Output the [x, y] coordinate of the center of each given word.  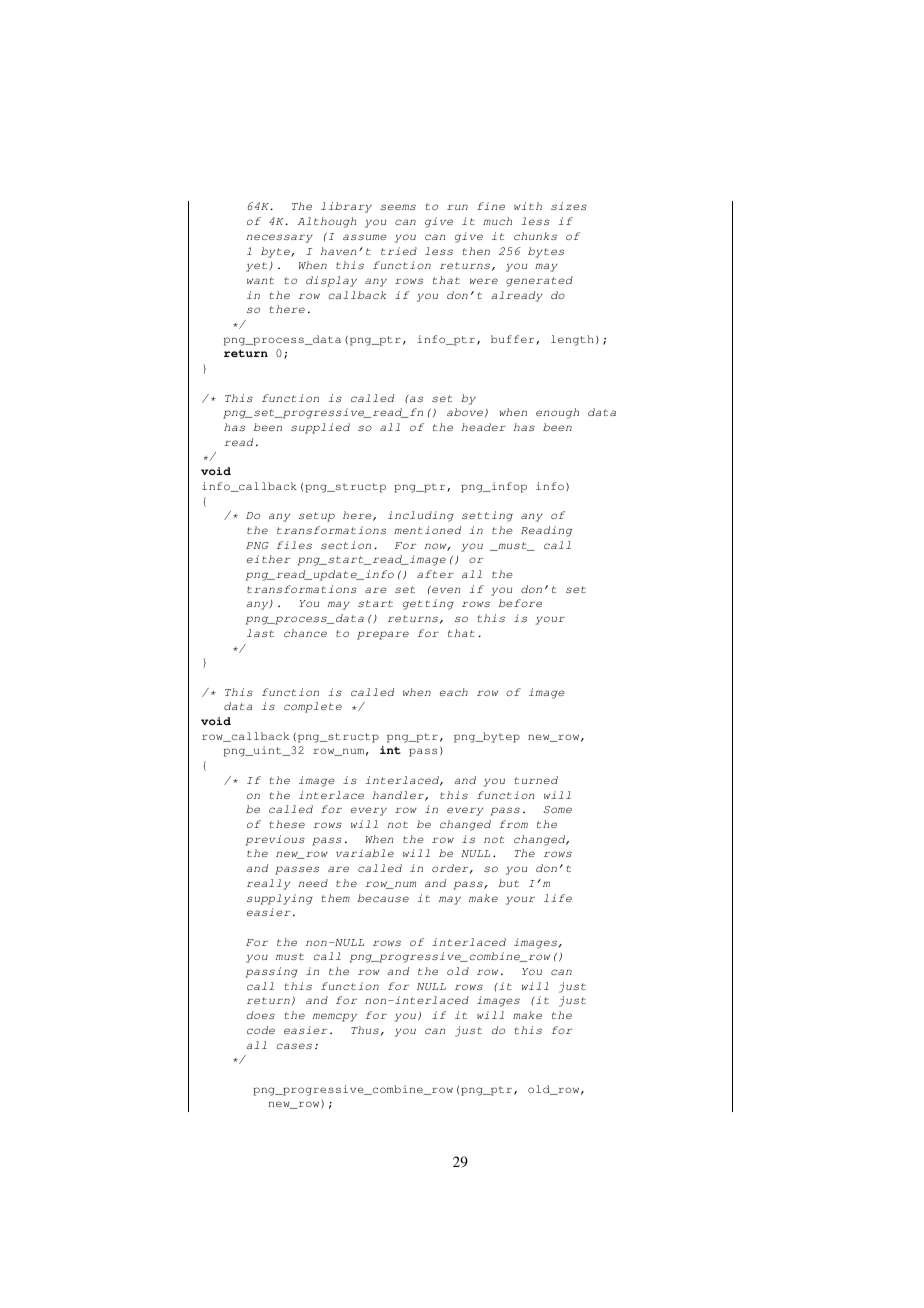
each [454, 692]
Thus [366, 1031]
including [421, 516]
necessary [279, 238]
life [558, 898]
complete [313, 707]
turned [536, 780]
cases [294, 1046]
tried [399, 251]
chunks [535, 236]
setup [317, 517]
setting [487, 516]
